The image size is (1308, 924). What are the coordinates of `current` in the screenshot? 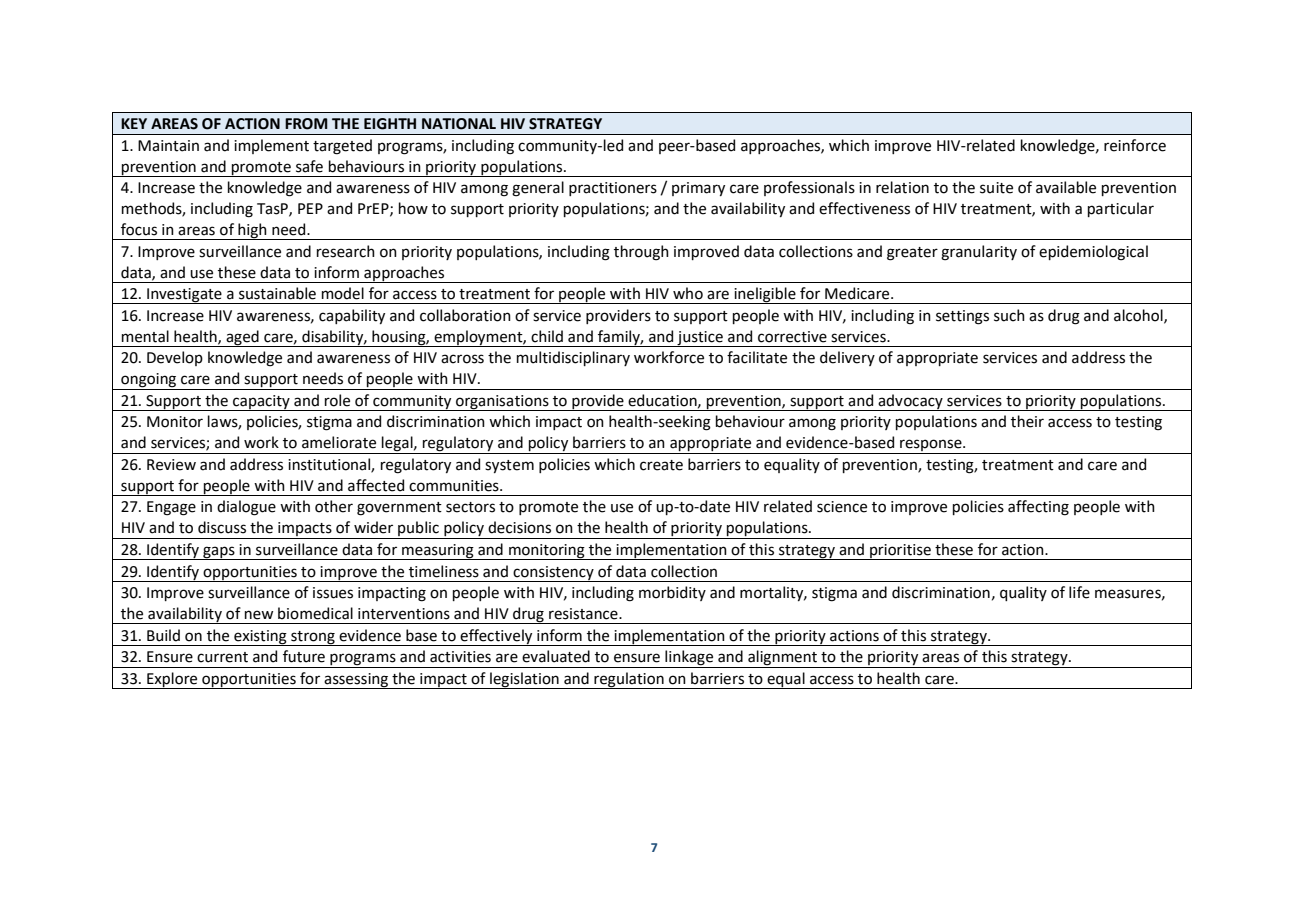 It's located at (222, 657).
